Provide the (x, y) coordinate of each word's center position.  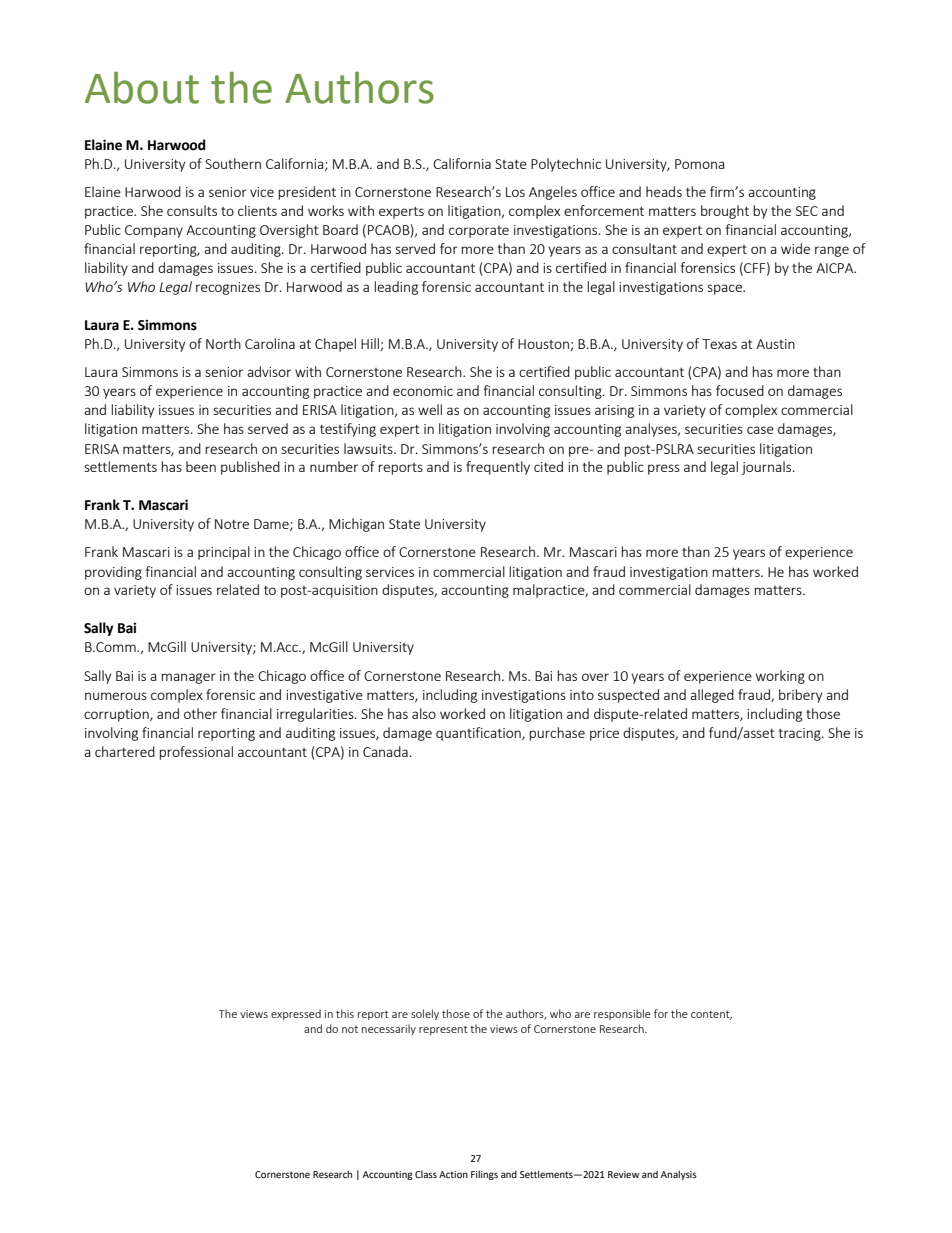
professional (196, 753)
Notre (232, 524)
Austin (775, 344)
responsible (622, 1014)
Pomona (700, 164)
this (345, 1013)
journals (768, 468)
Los (515, 192)
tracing (801, 734)
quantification (479, 734)
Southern (233, 163)
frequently (498, 468)
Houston (544, 345)
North (223, 343)
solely (425, 1014)
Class (426, 1174)
